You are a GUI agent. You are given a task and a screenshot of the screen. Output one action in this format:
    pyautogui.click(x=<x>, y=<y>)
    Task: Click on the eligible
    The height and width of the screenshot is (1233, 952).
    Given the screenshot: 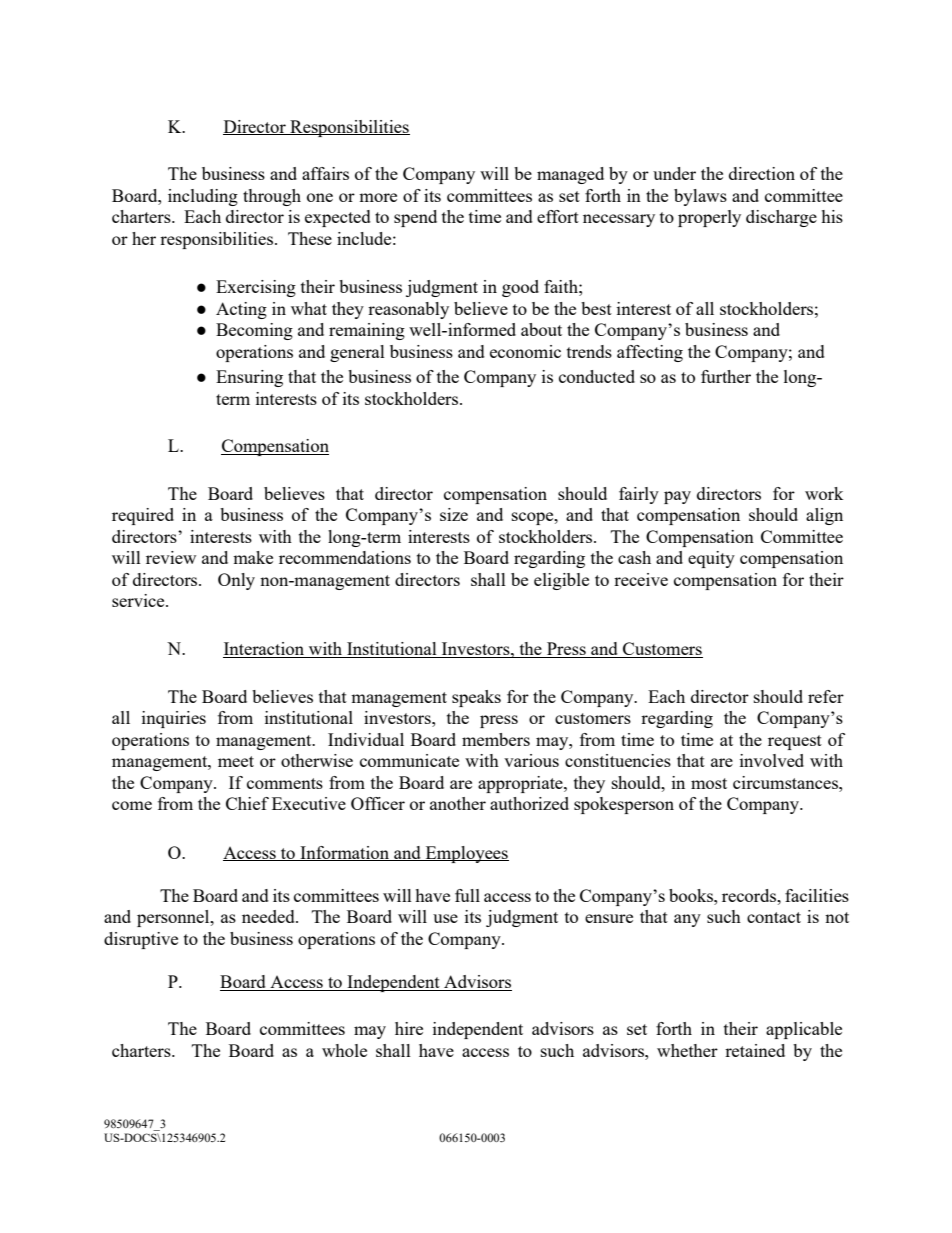 What is the action you would take?
    pyautogui.click(x=561, y=581)
